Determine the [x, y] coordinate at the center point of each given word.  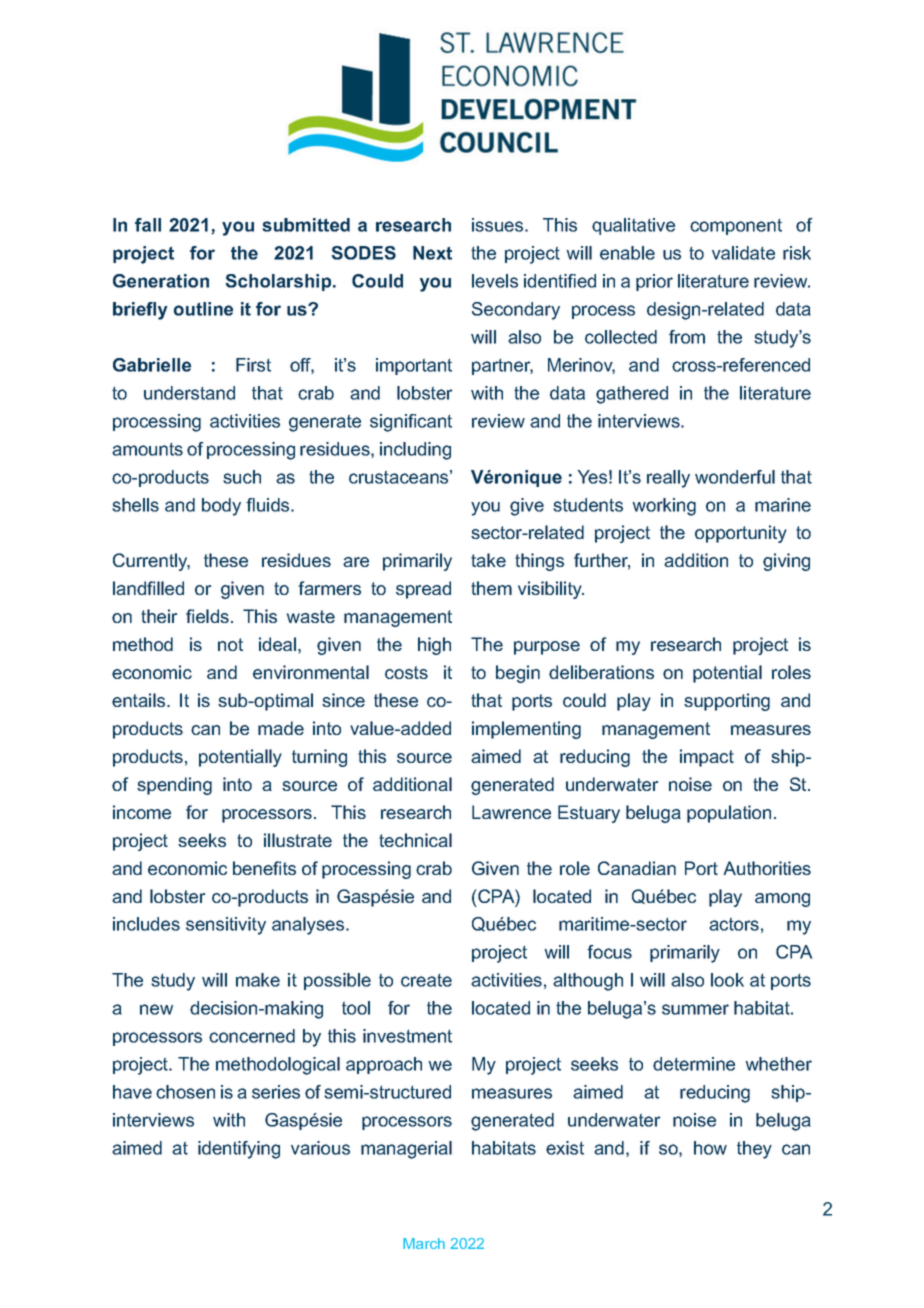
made [281, 728]
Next [432, 253]
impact [707, 758]
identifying [239, 1150]
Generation [161, 281]
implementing [526, 730]
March [424, 1243]
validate [743, 253]
